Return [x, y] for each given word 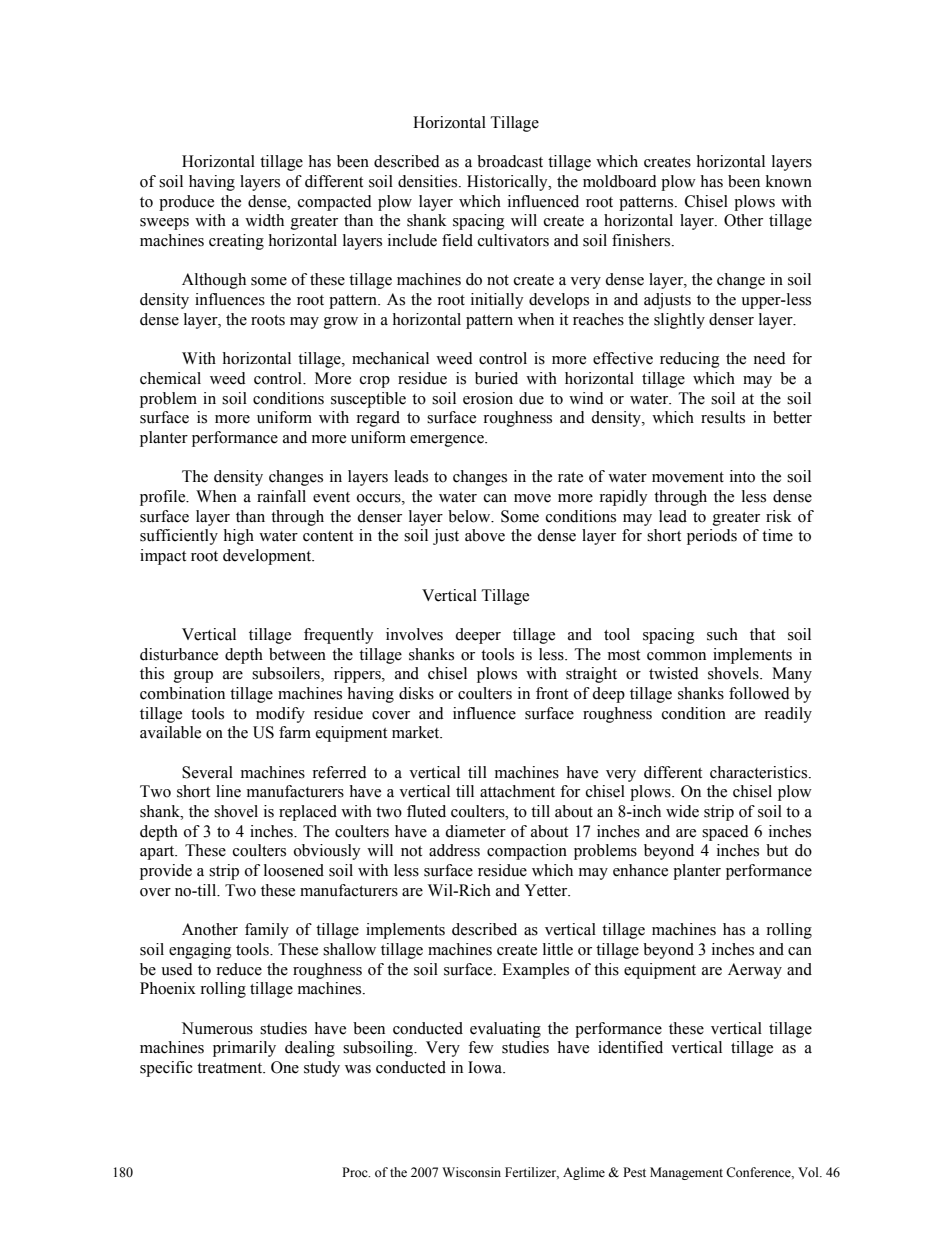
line [228, 791]
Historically [508, 183]
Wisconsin [471, 1172]
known [789, 181]
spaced [725, 833]
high [238, 537]
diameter [475, 831]
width [264, 220]
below [470, 516]
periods [712, 537]
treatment [231, 1068]
